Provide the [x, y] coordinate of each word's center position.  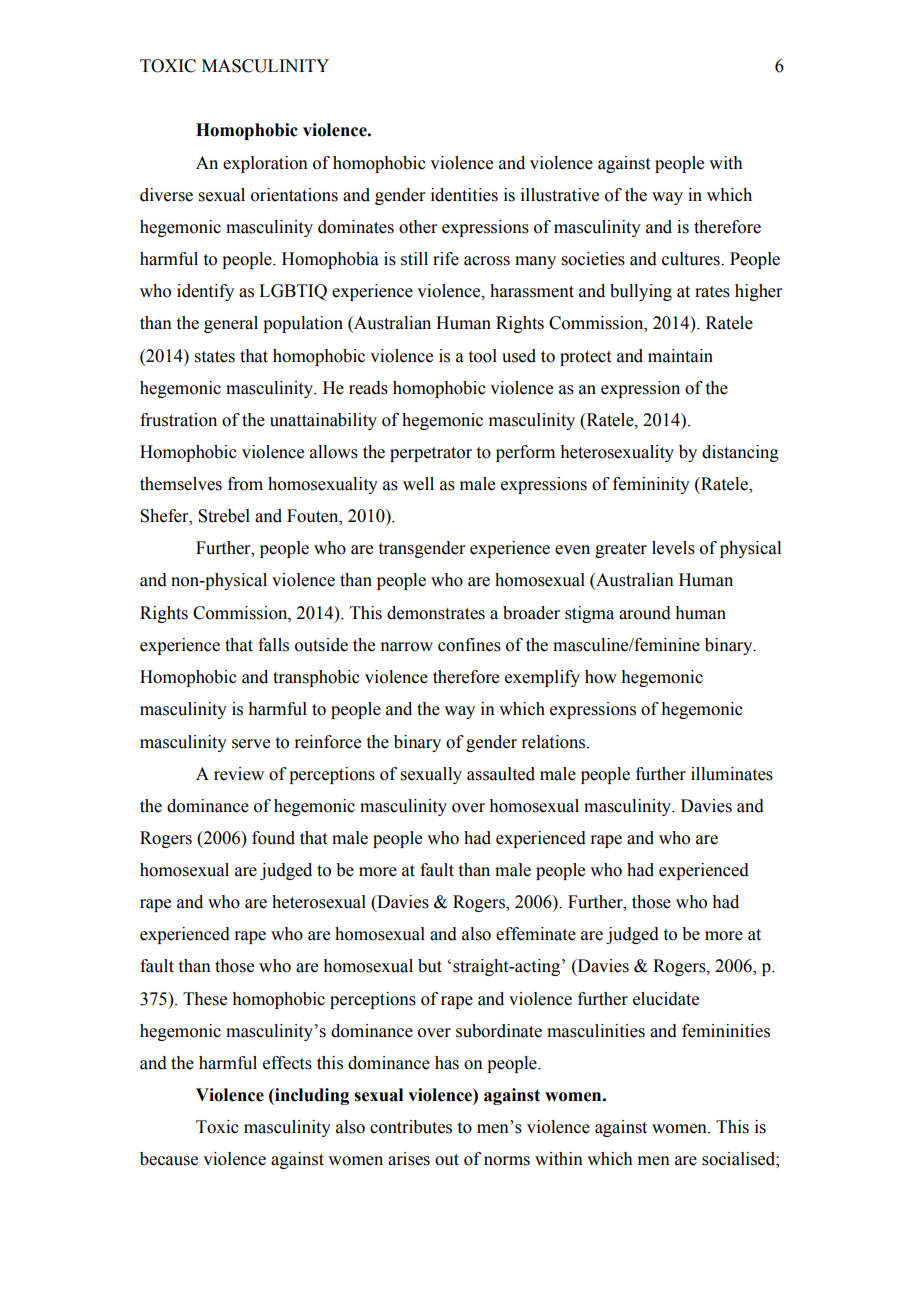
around [645, 613]
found [273, 838]
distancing [740, 453]
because [169, 1159]
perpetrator [431, 454]
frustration [178, 420]
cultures [692, 259]
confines [469, 645]
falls [273, 645]
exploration [265, 164]
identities [464, 195]
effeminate [536, 934]
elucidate [666, 999]
